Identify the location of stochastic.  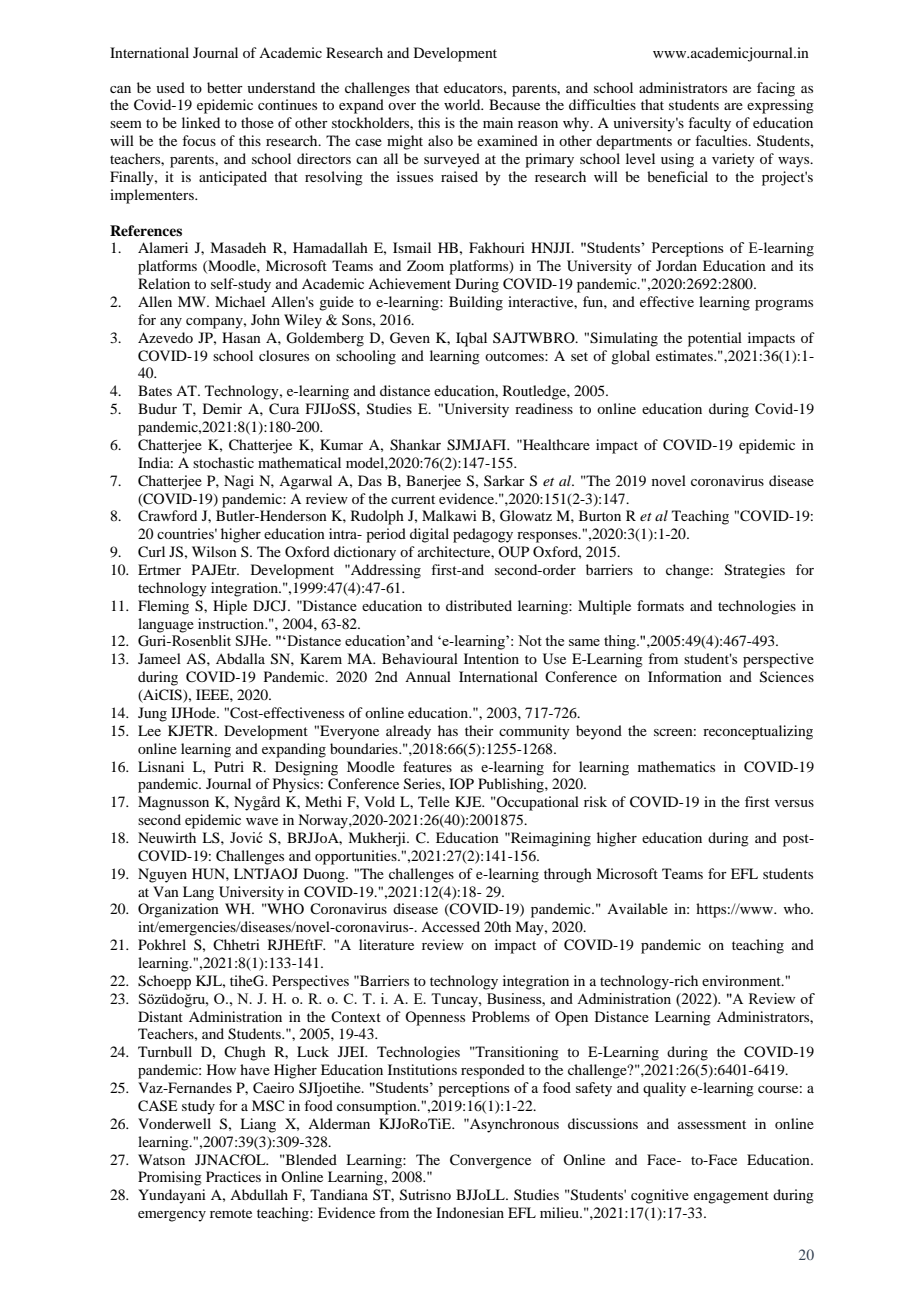
(223, 462).
